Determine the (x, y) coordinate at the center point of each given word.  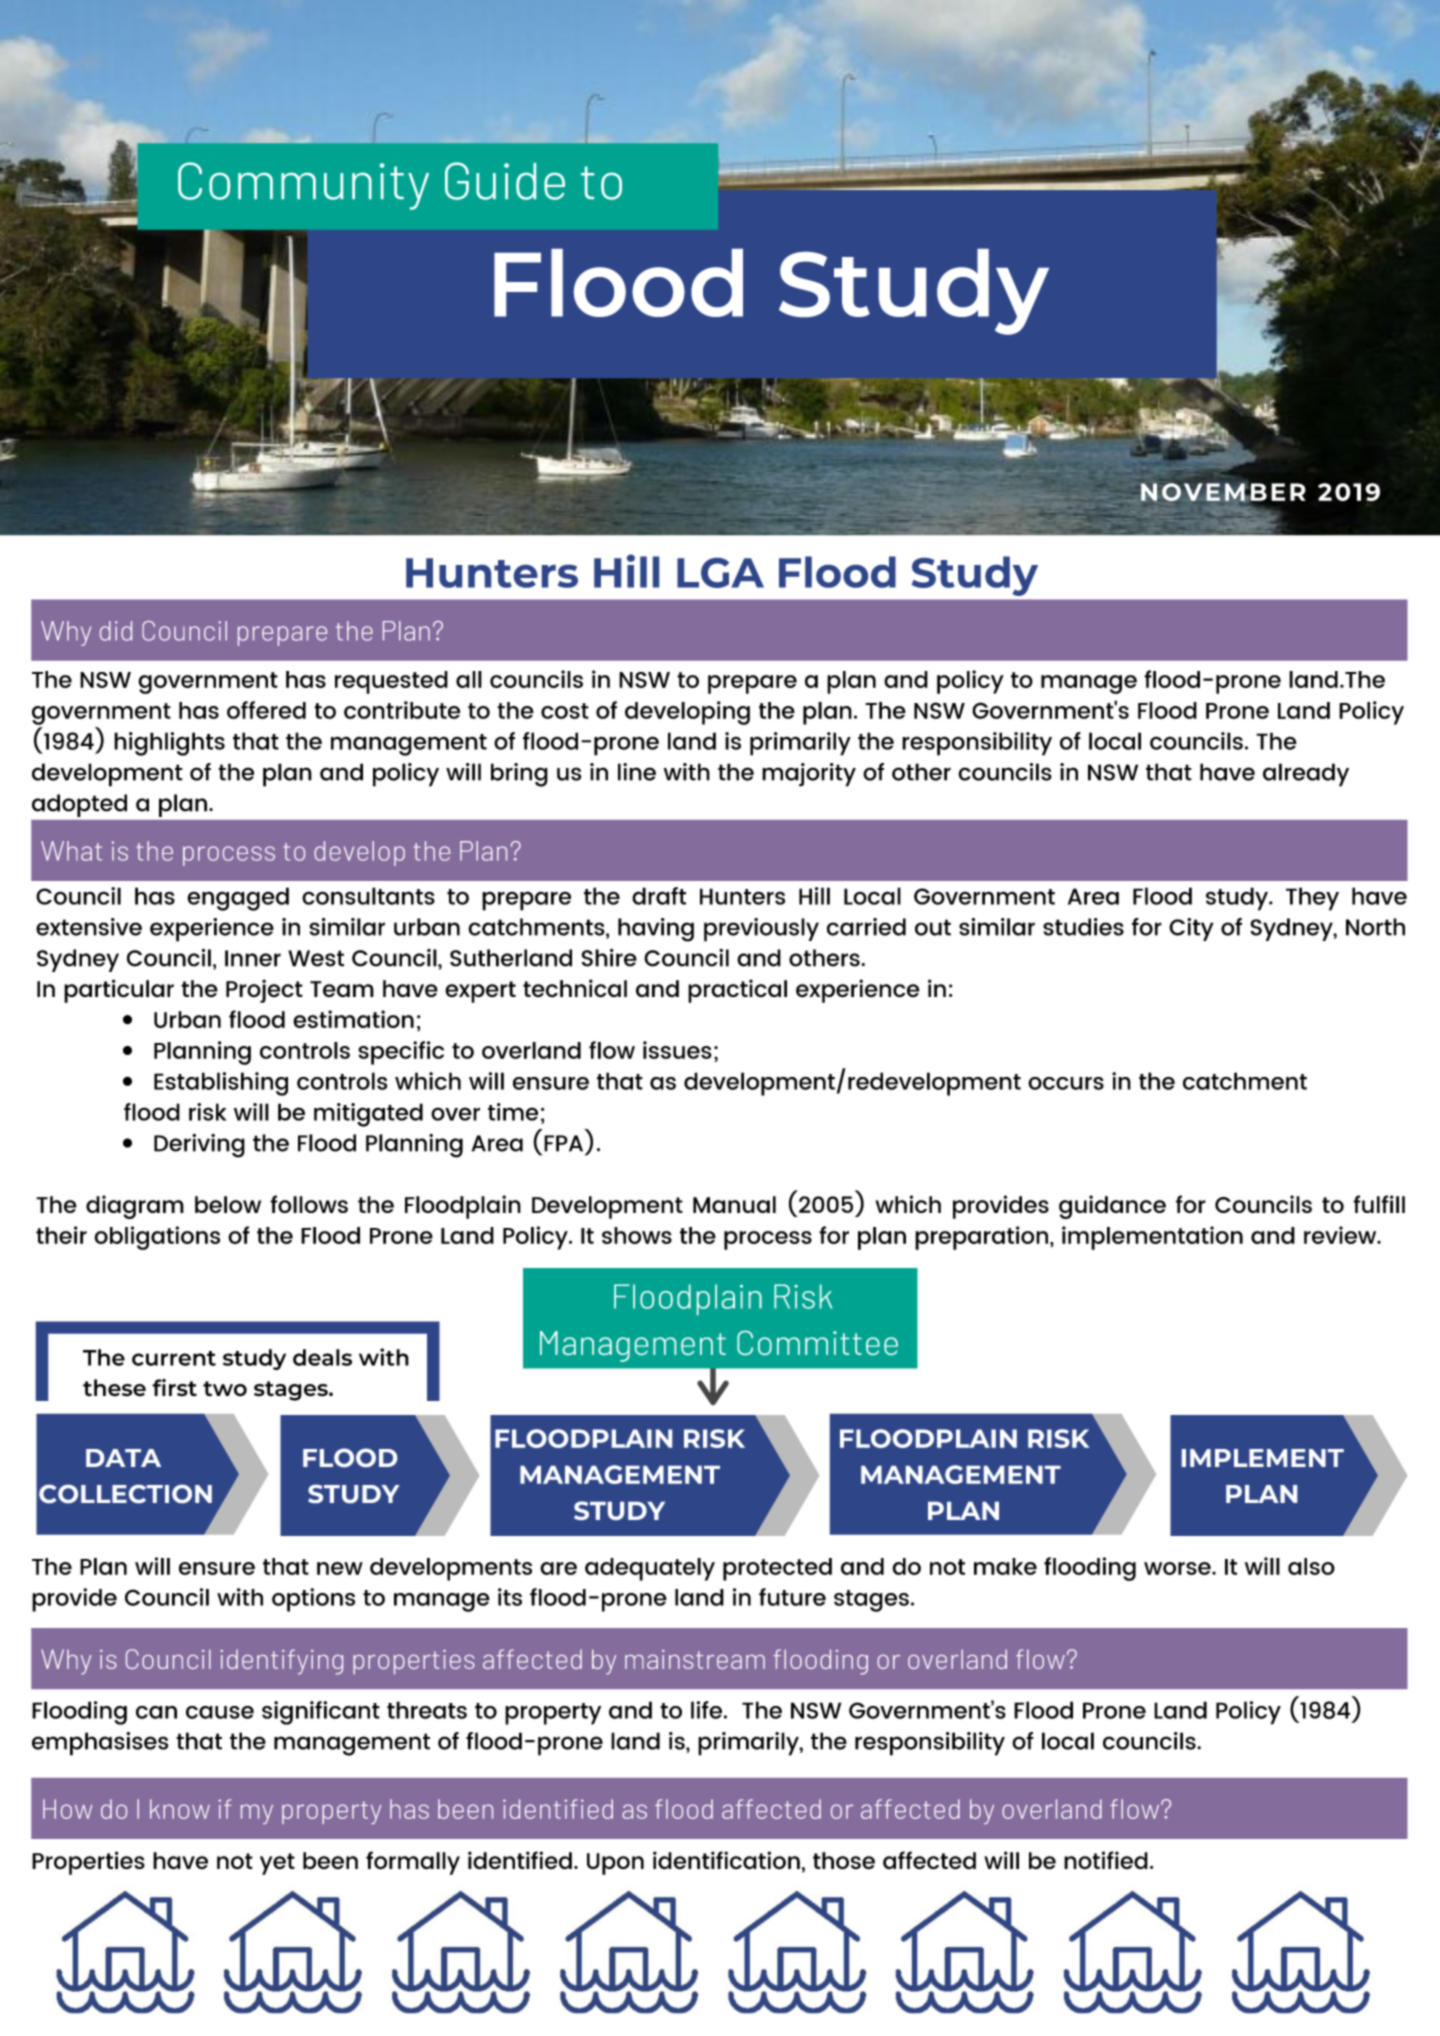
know (180, 1809)
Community (303, 186)
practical (737, 991)
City (1191, 929)
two (225, 1389)
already (1306, 775)
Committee (817, 1343)
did (116, 631)
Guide (505, 181)
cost (565, 711)
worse (1178, 1568)
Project (264, 991)
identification (726, 1860)
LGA (720, 573)
